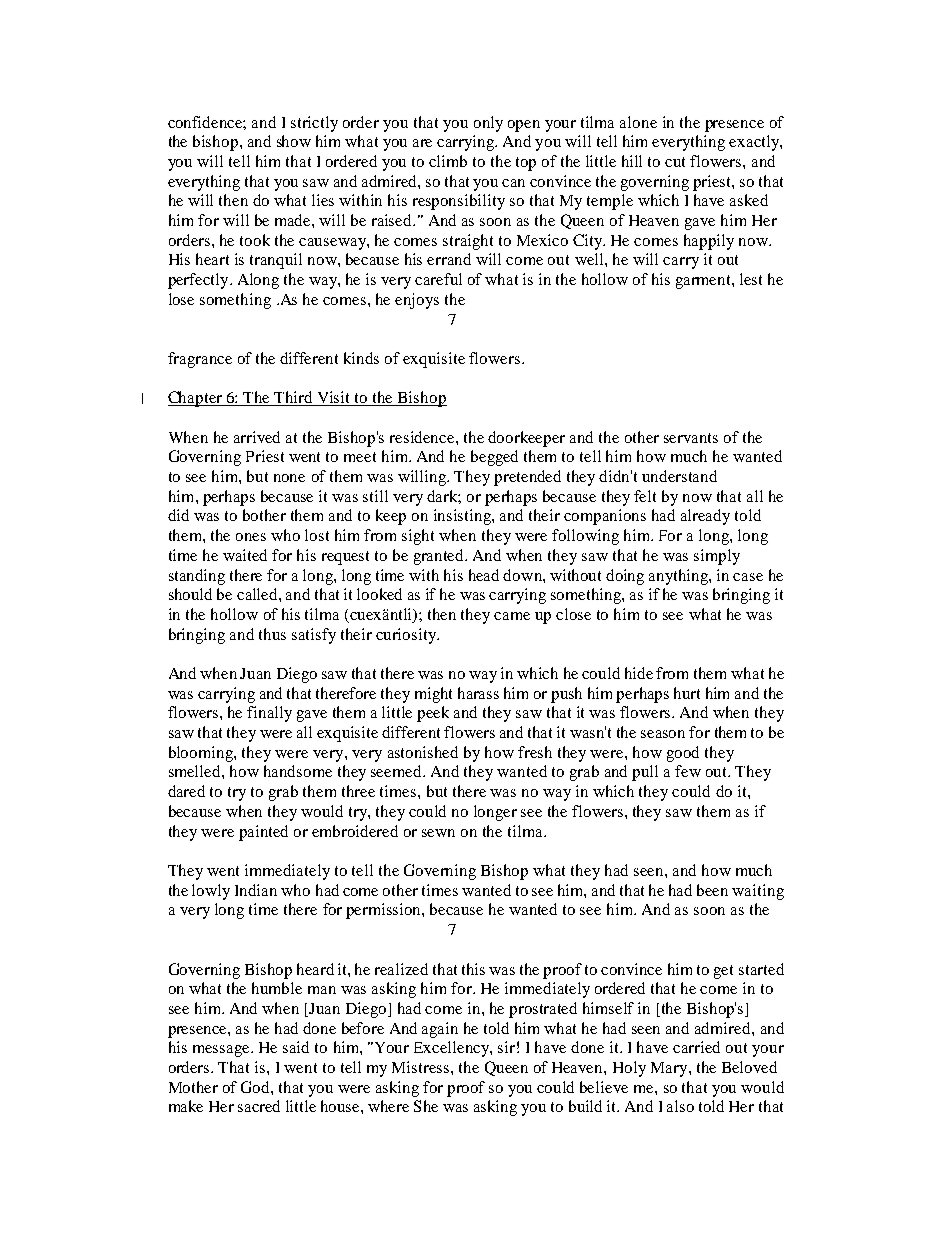 The width and height of the image is (952, 1233). What do you see at coordinates (448, 161) in the image?
I see `climb` at bounding box center [448, 161].
